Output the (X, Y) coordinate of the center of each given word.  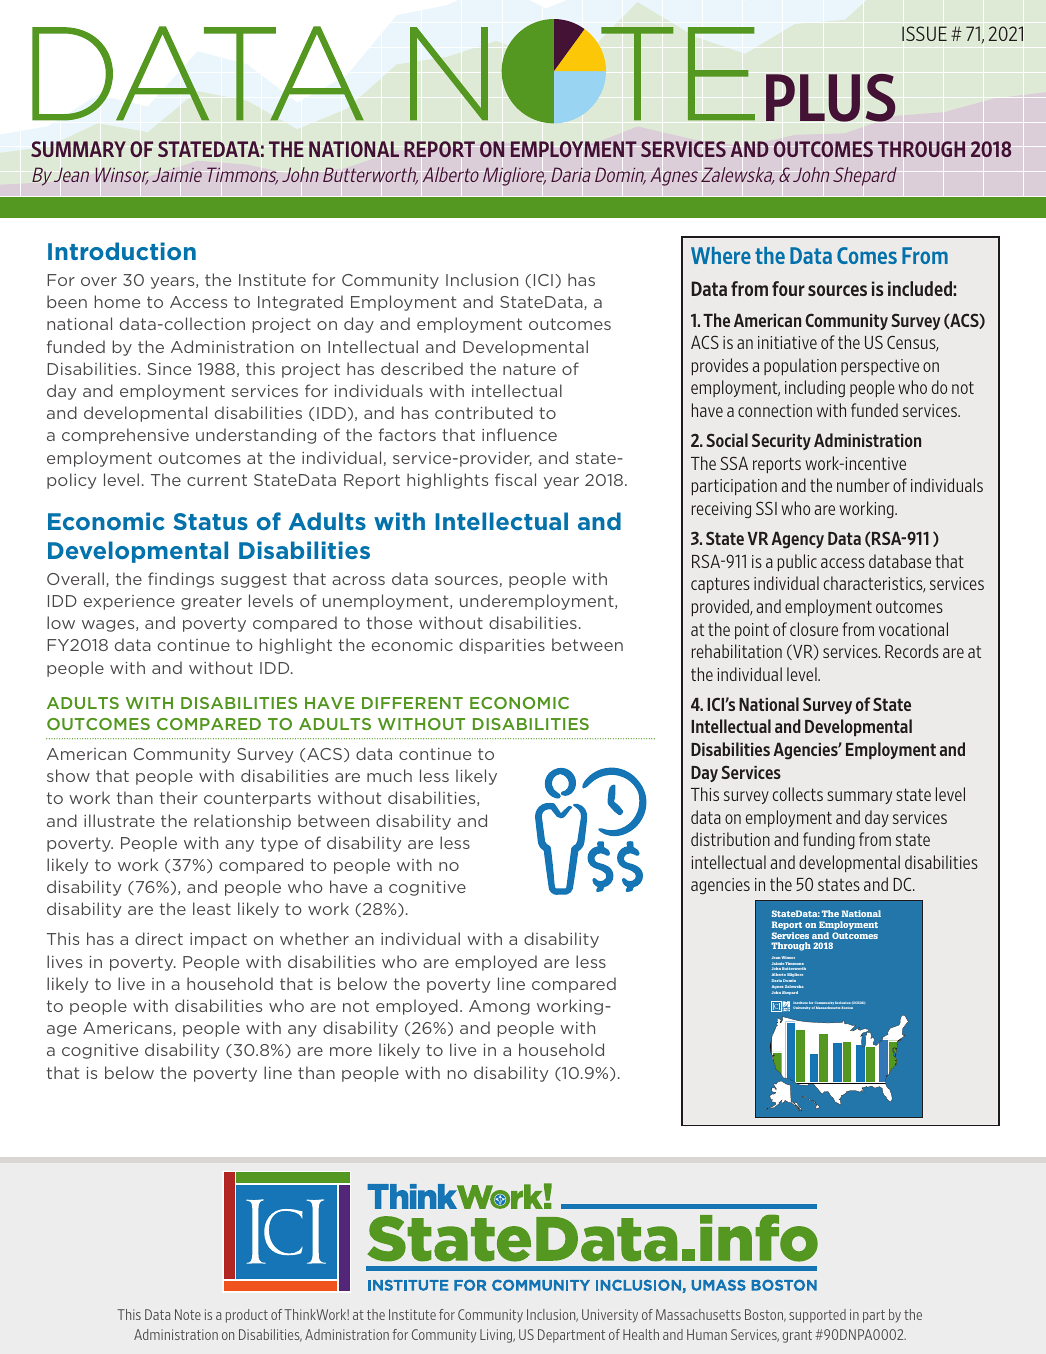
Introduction (122, 251)
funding (829, 840)
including (815, 389)
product (247, 1316)
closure (814, 629)
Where (721, 255)
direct (159, 938)
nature (529, 369)
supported (817, 1316)
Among (499, 1007)
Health (641, 1334)
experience (129, 602)
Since (169, 369)
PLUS (830, 98)
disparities (502, 646)
